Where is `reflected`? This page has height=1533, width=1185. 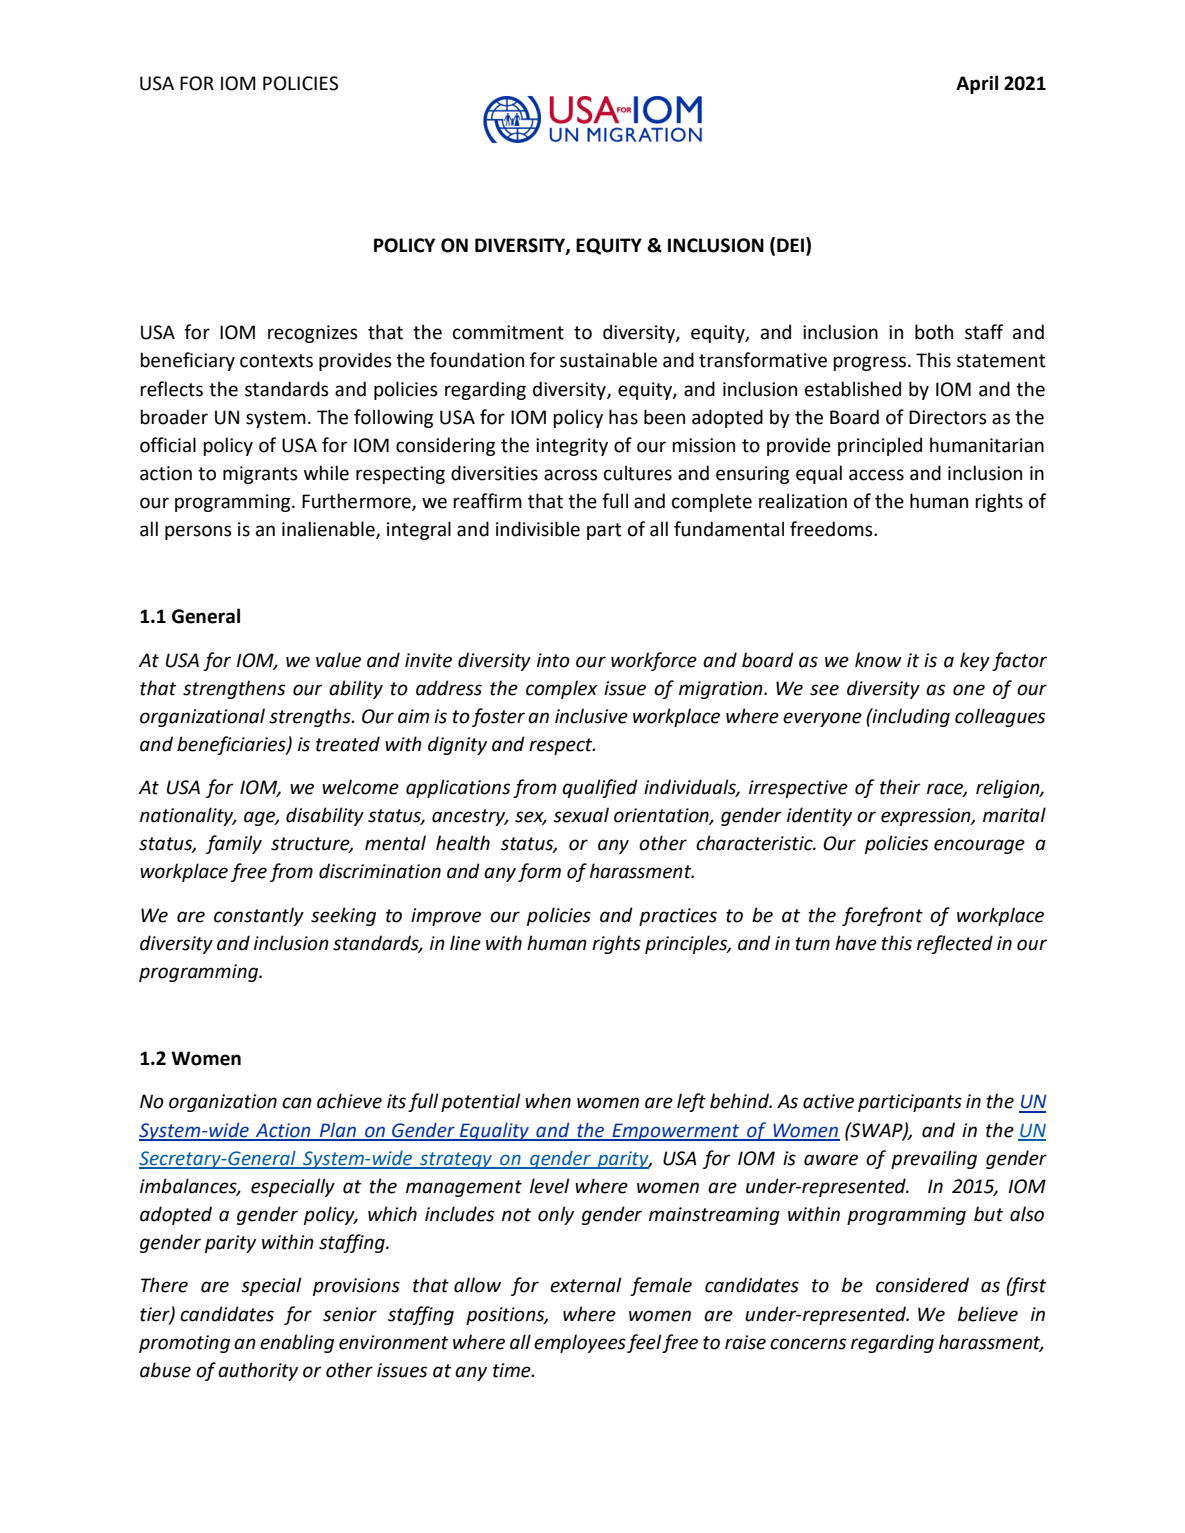 reflected is located at coordinates (955, 944).
